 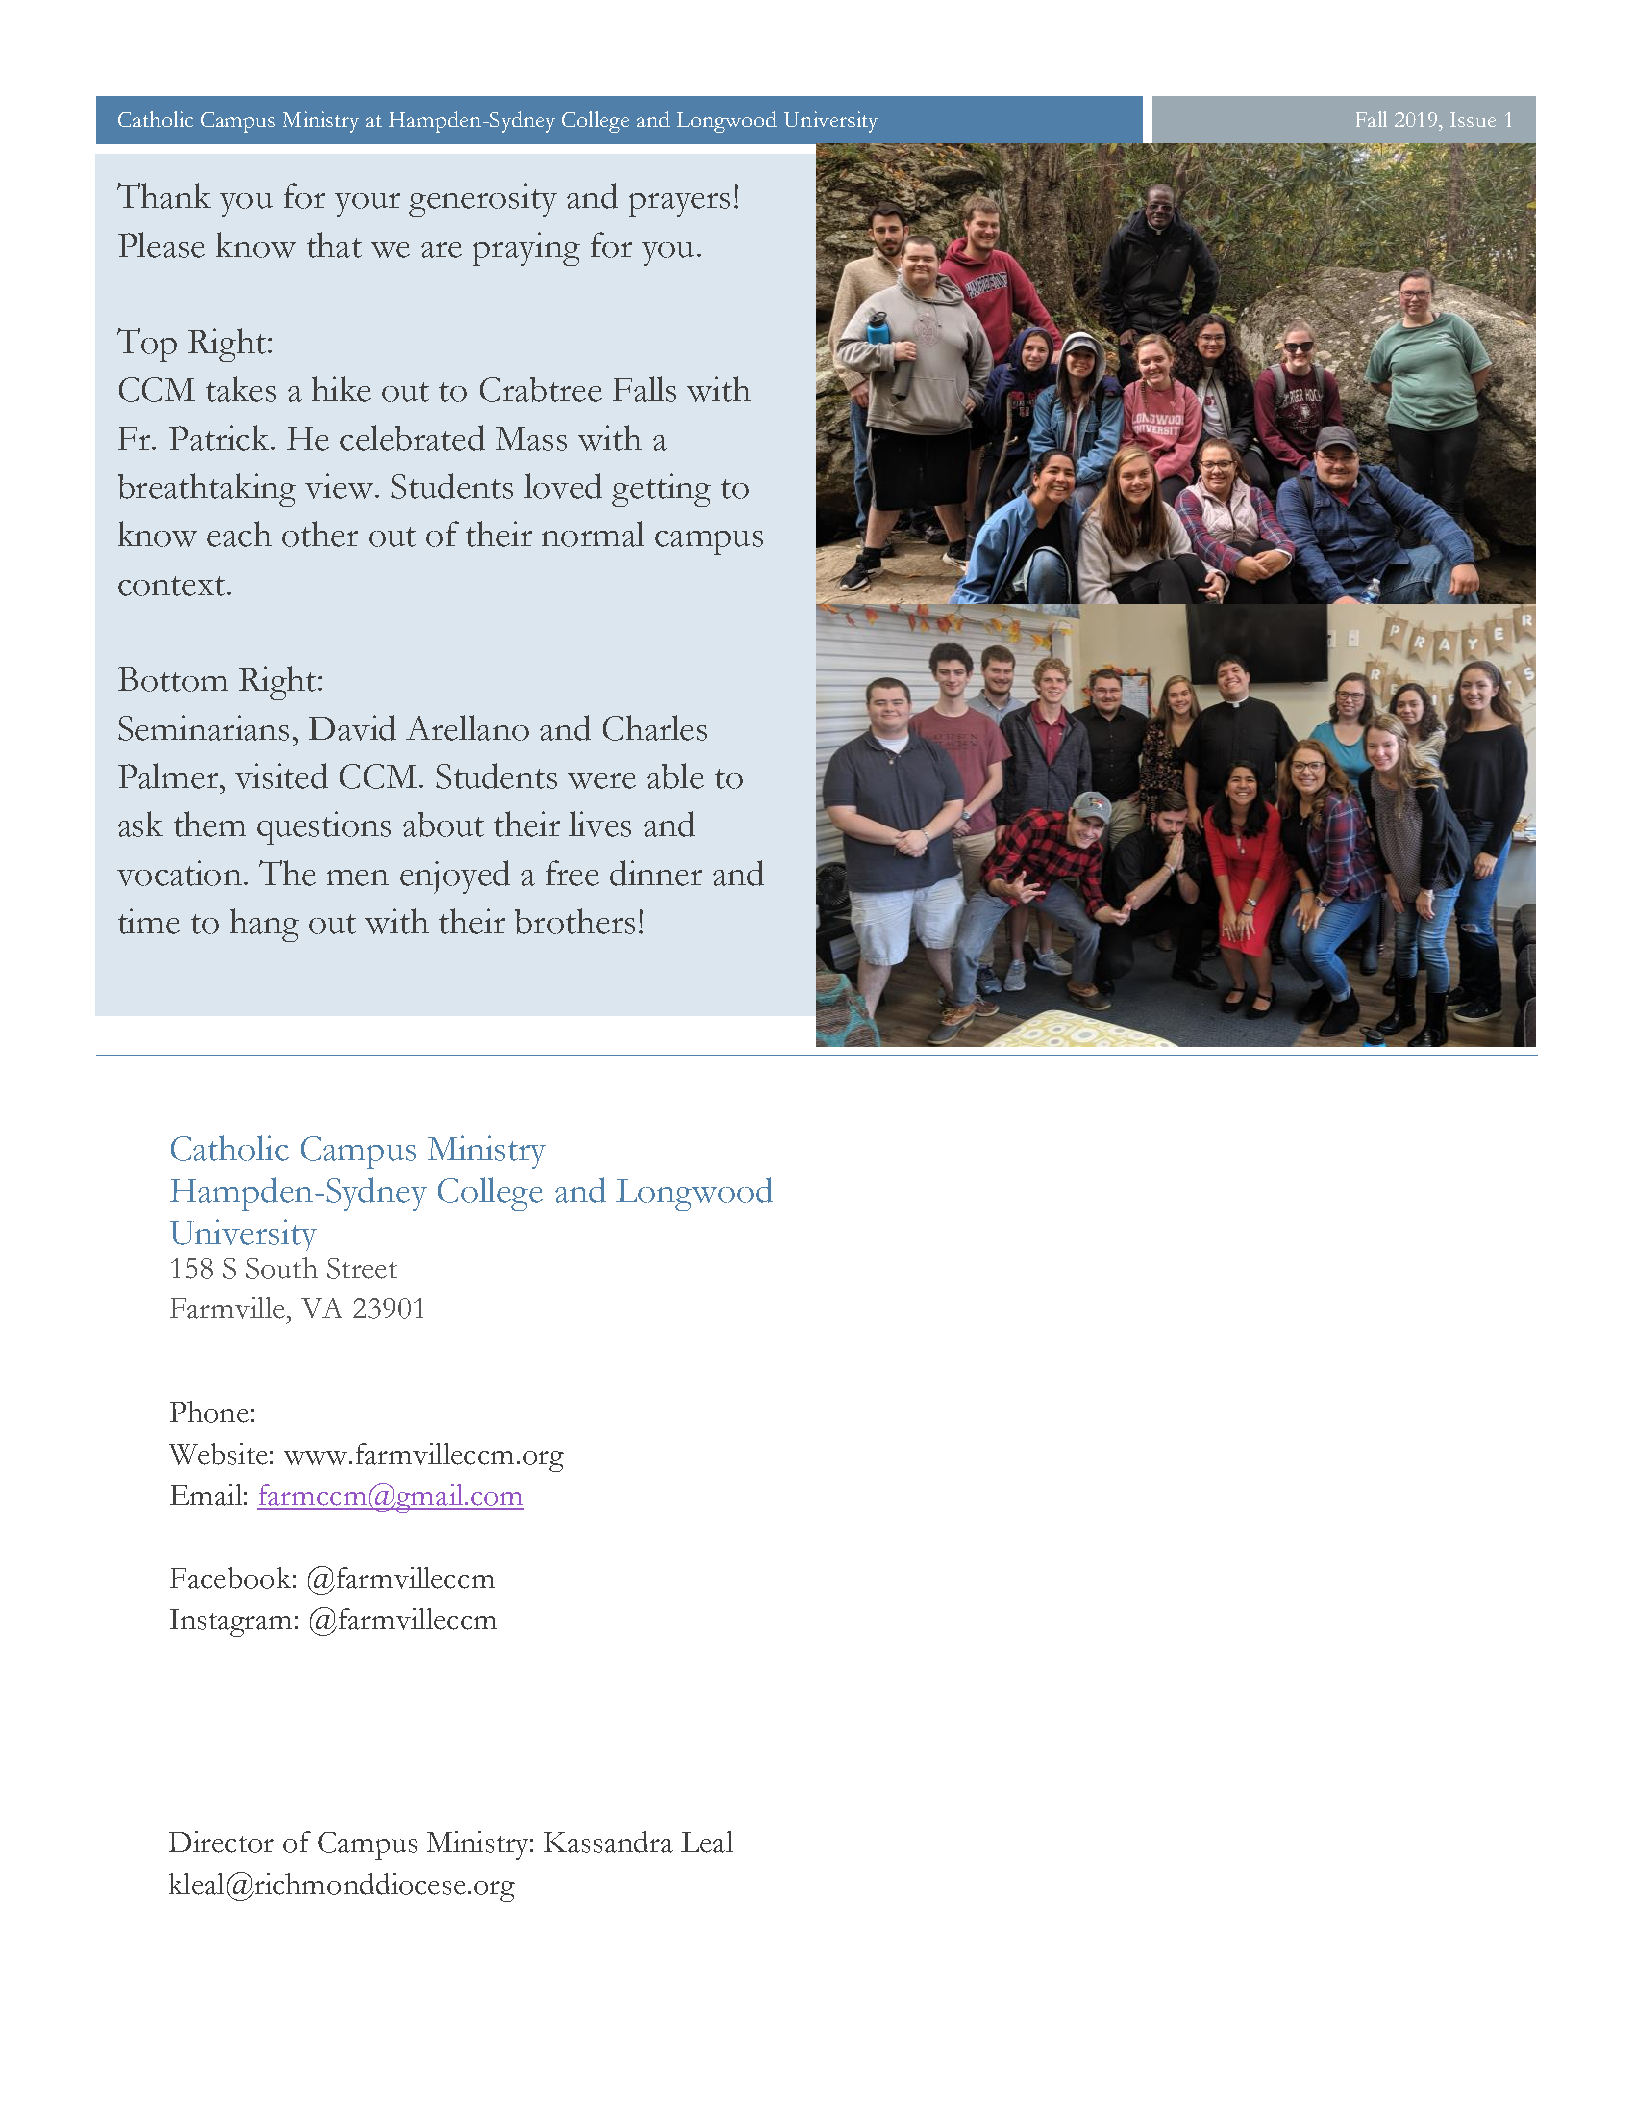 I want to click on prayers, so click(x=679, y=205).
